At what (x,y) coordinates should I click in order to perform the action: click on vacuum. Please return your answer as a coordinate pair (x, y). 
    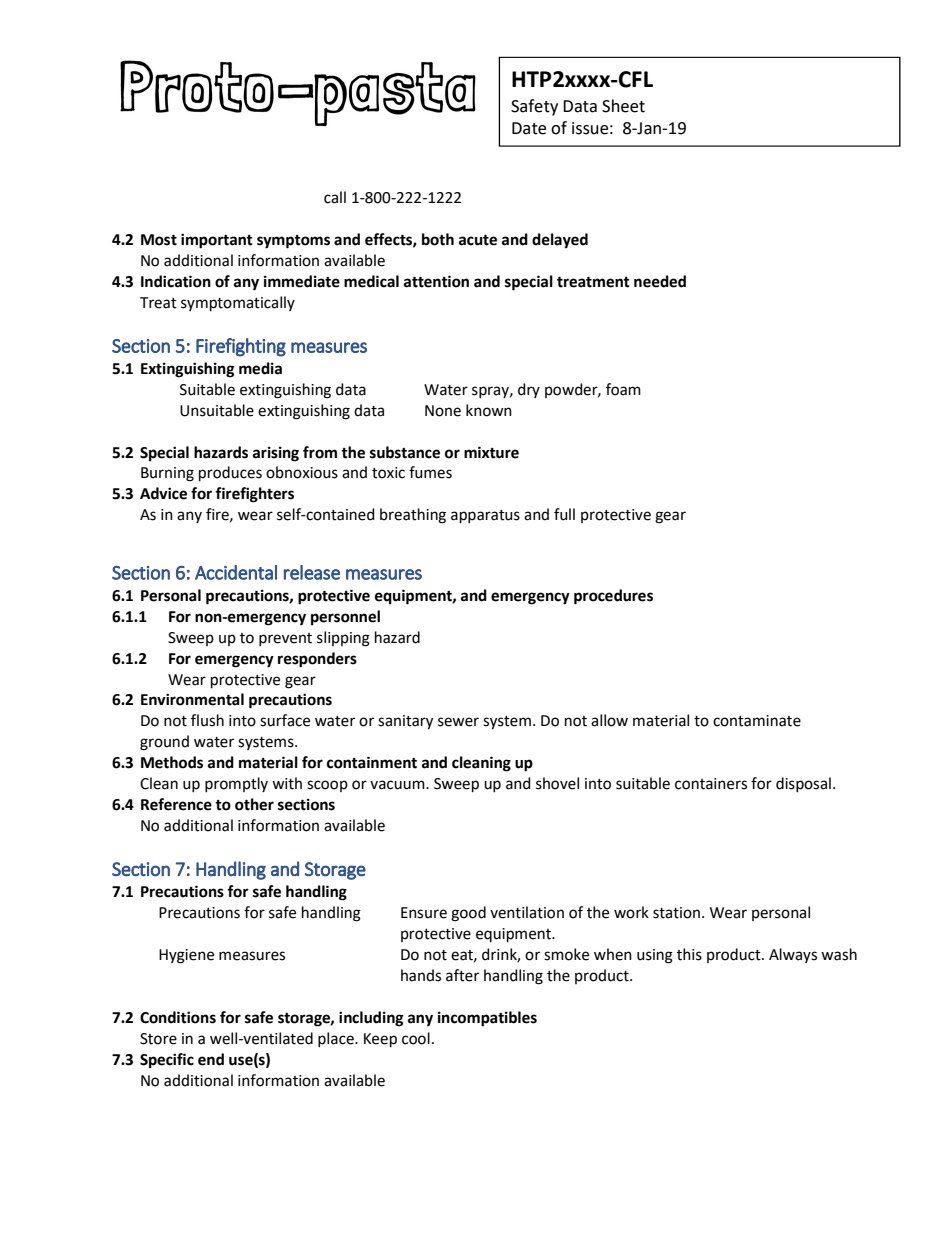
    Looking at the image, I should click on (398, 785).
